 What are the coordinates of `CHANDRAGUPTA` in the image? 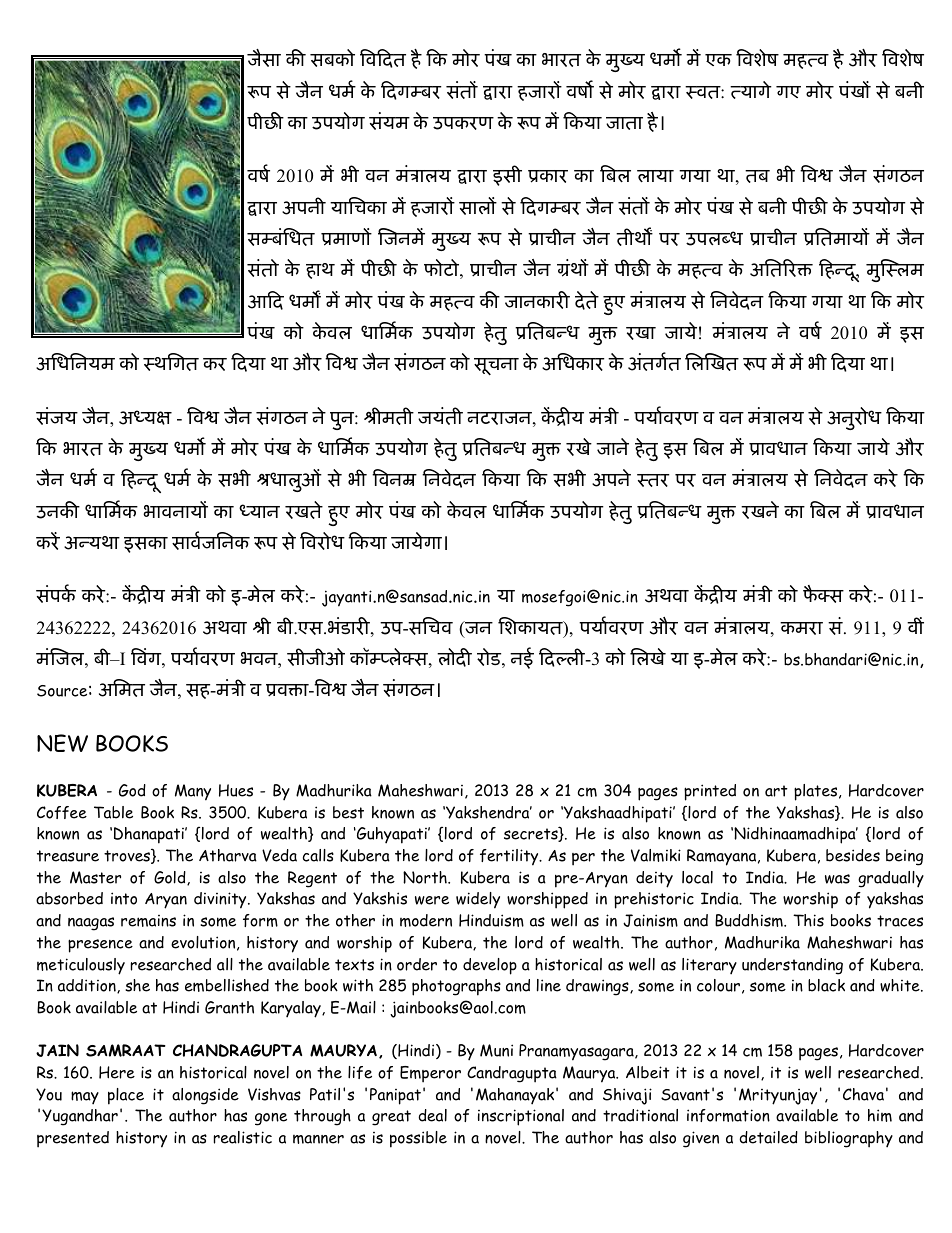 It's located at (237, 1050).
